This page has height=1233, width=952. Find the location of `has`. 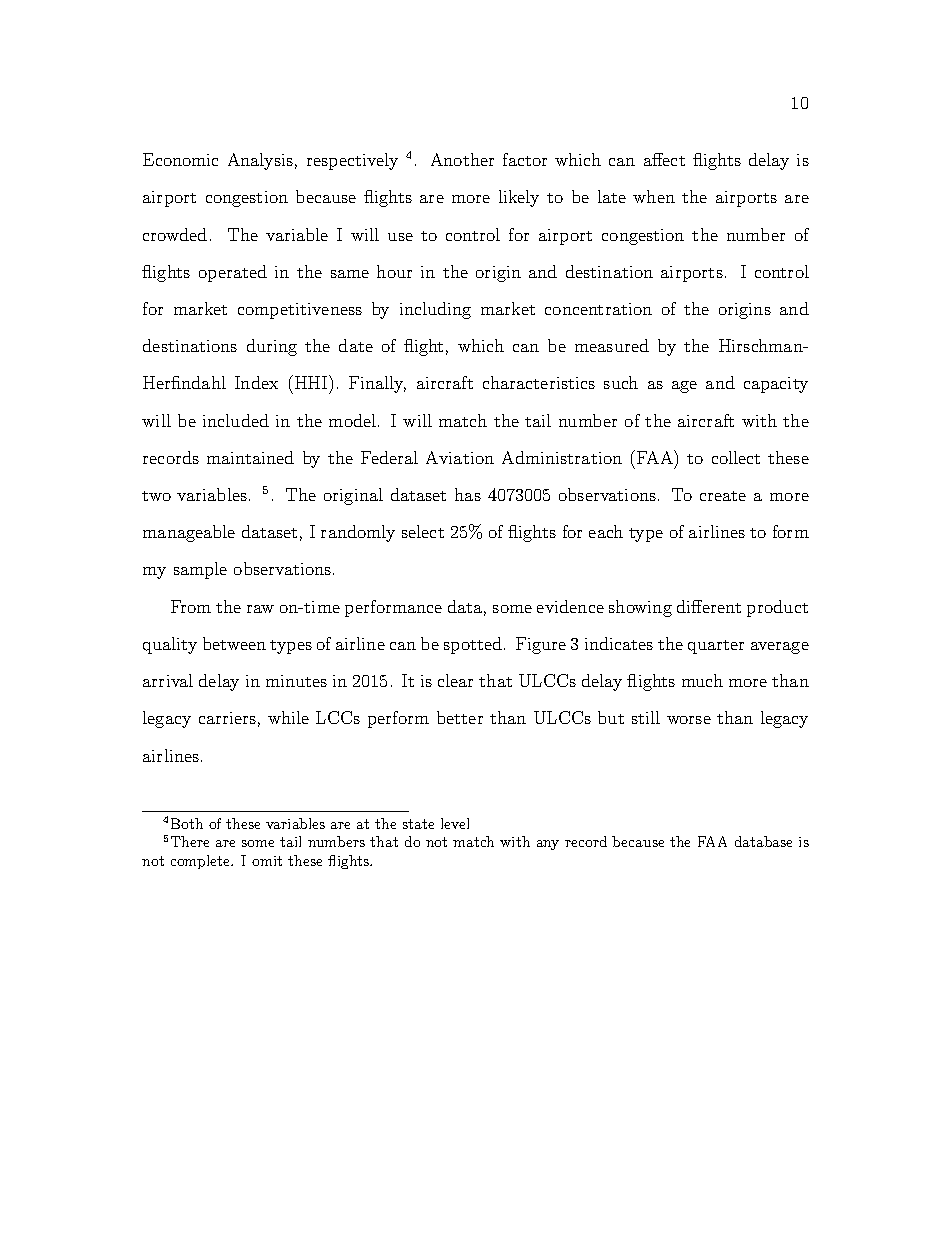

has is located at coordinates (468, 494).
